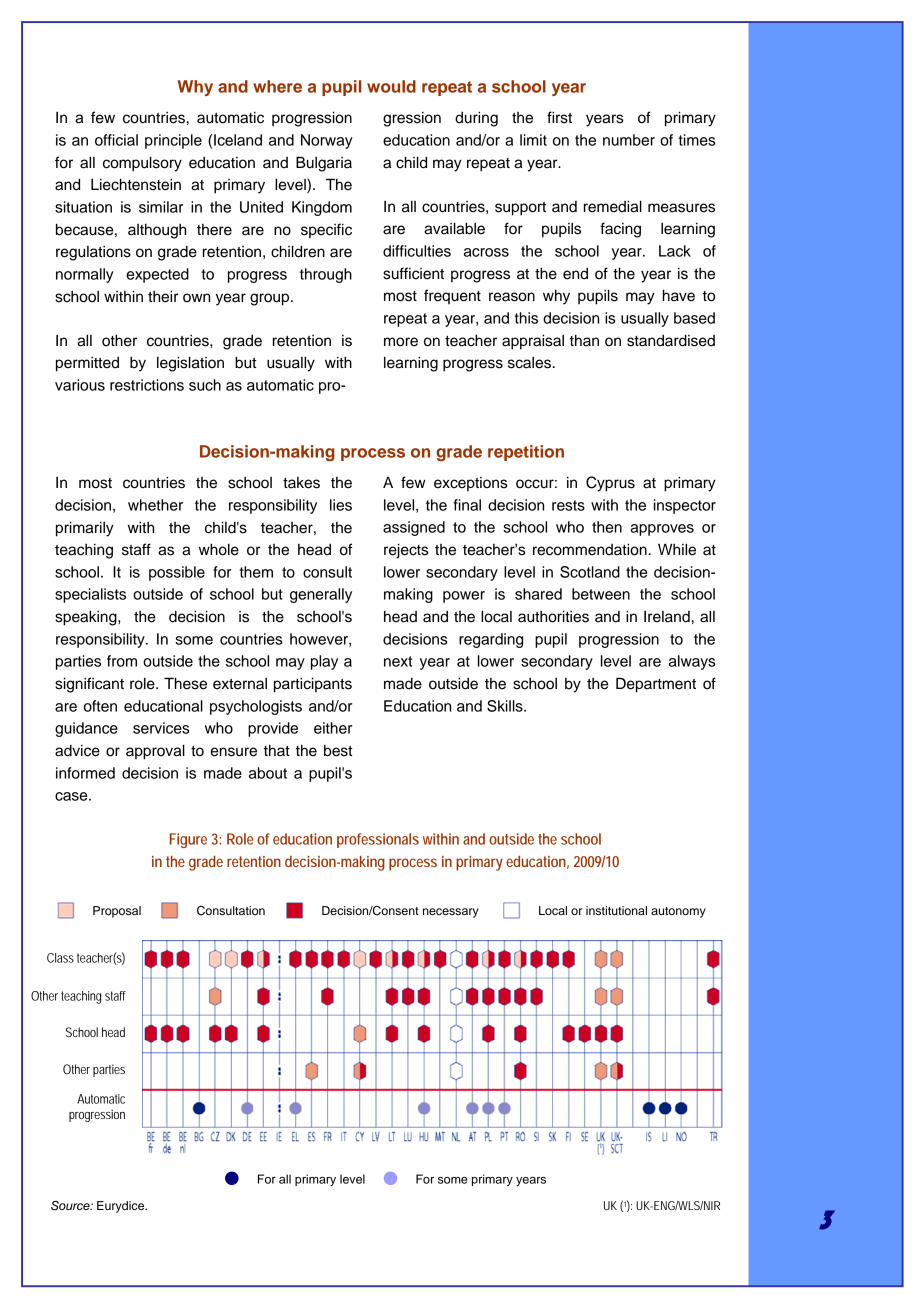 This image has width=924, height=1308. Describe the element at coordinates (401, 342) in the image. I see `more` at that location.
